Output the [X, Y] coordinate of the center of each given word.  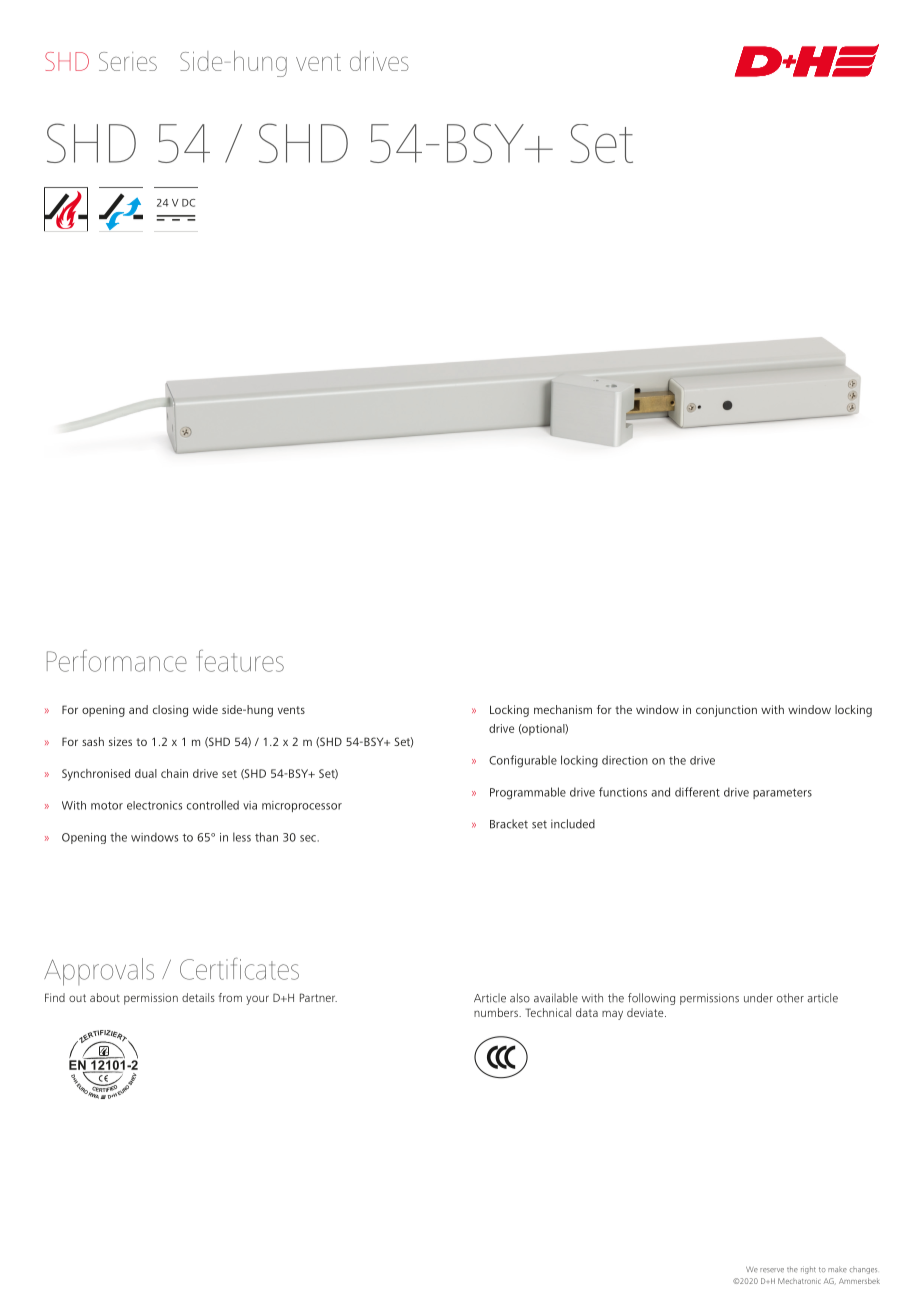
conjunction [726, 711]
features [240, 661]
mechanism [563, 709]
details [198, 997]
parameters [782, 794]
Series [128, 61]
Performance [117, 661]
